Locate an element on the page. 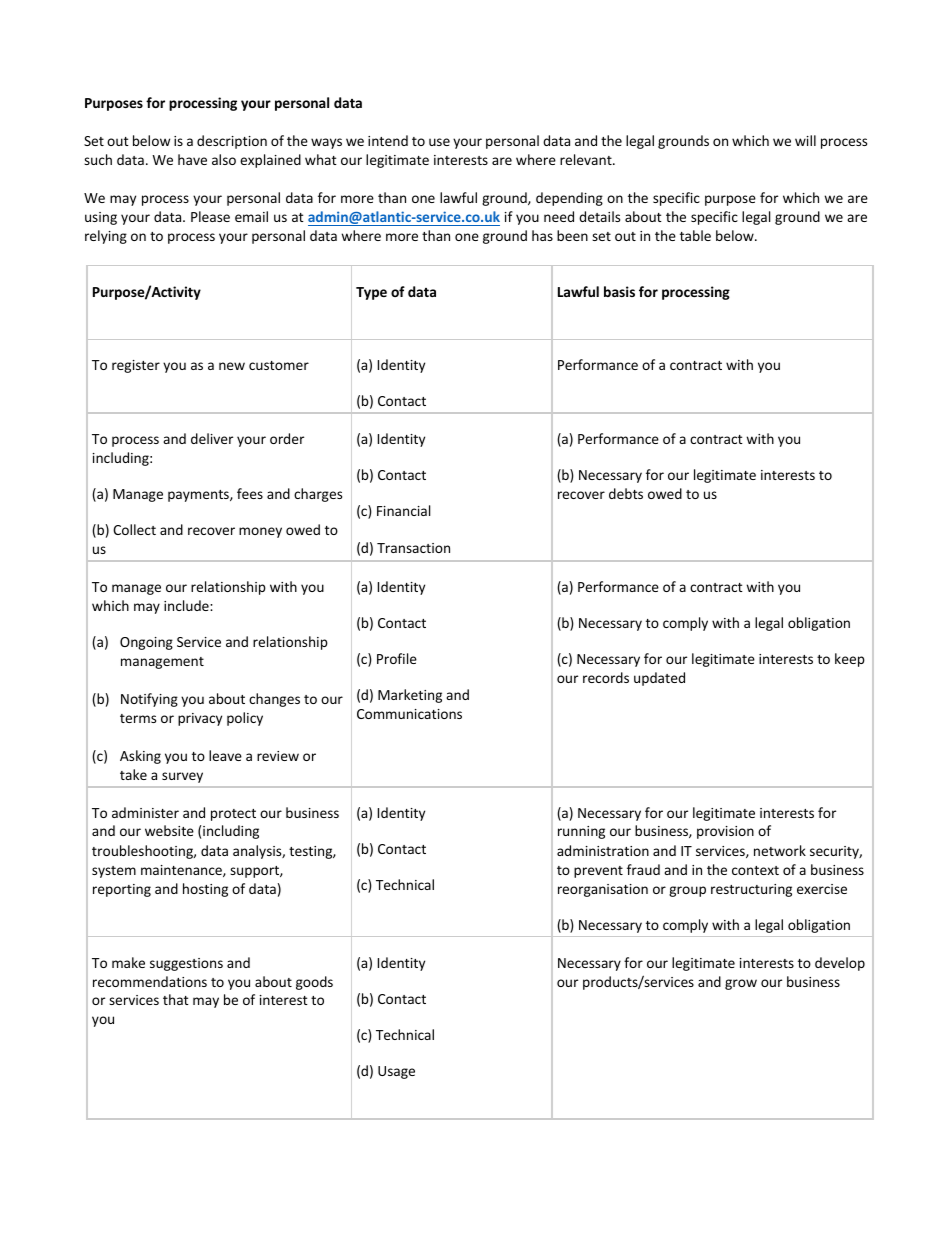 This document has width=952, height=1233. that is located at coordinates (176, 999).
